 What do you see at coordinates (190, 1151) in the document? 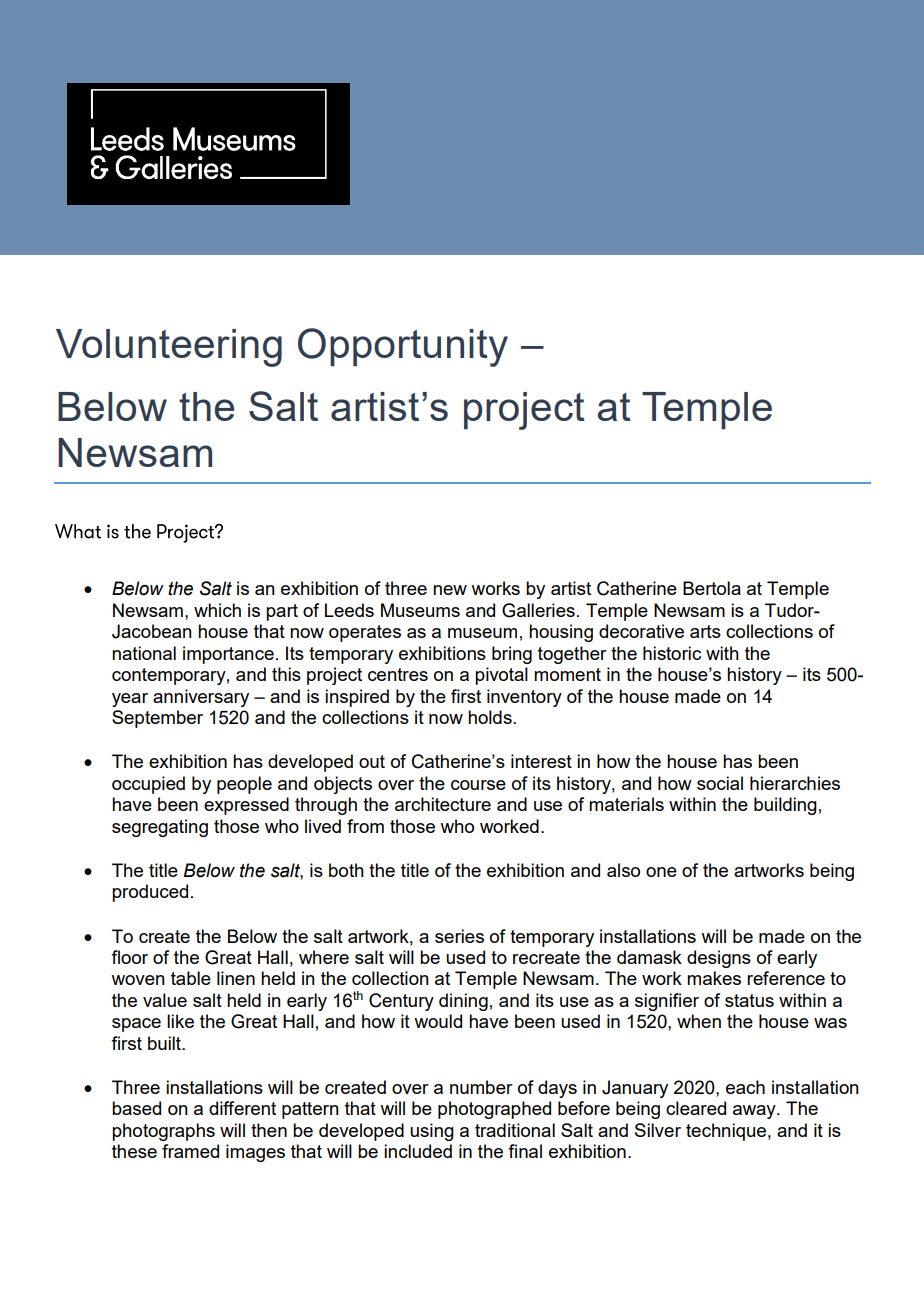
I see `framed` at bounding box center [190, 1151].
